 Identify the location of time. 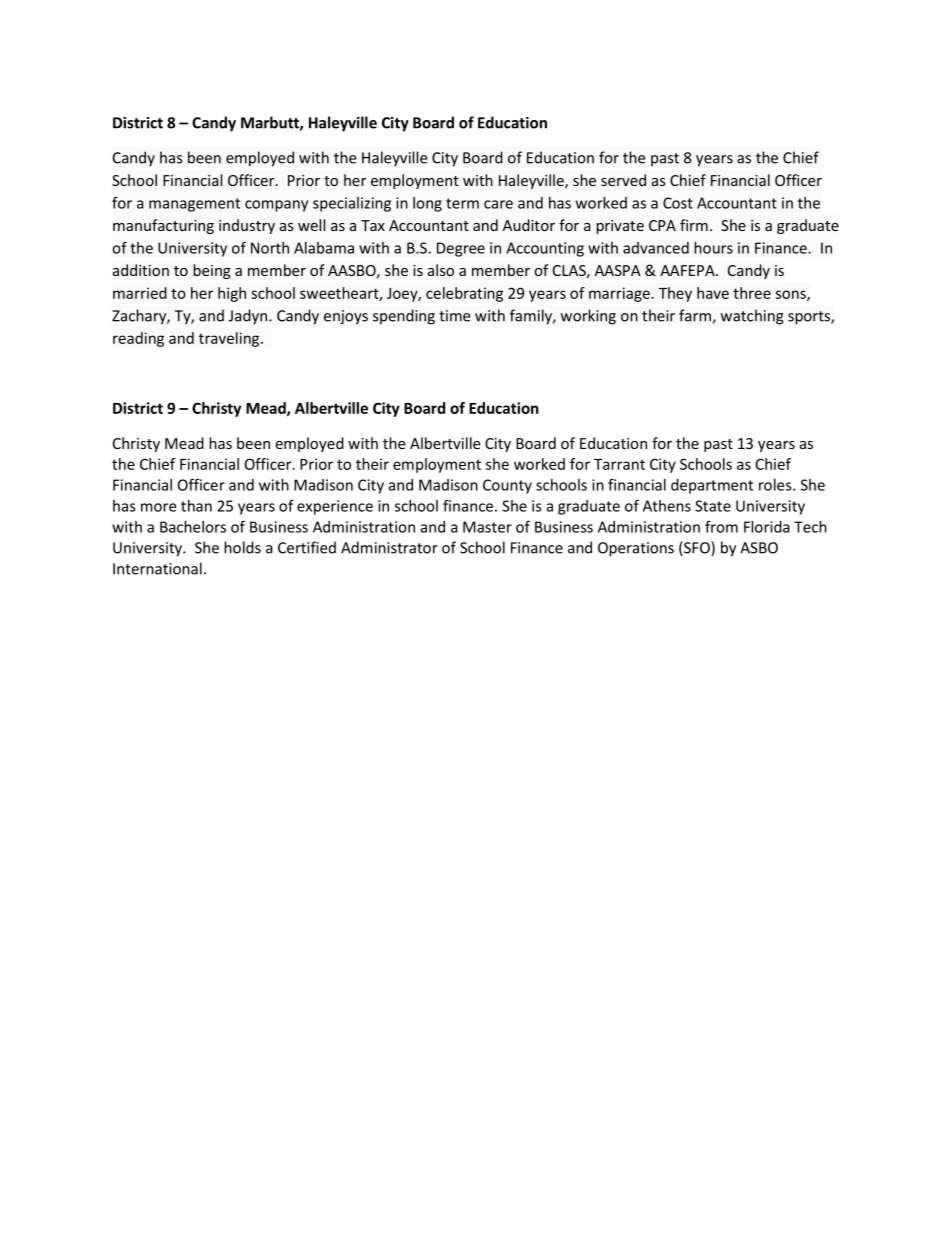
(454, 316).
